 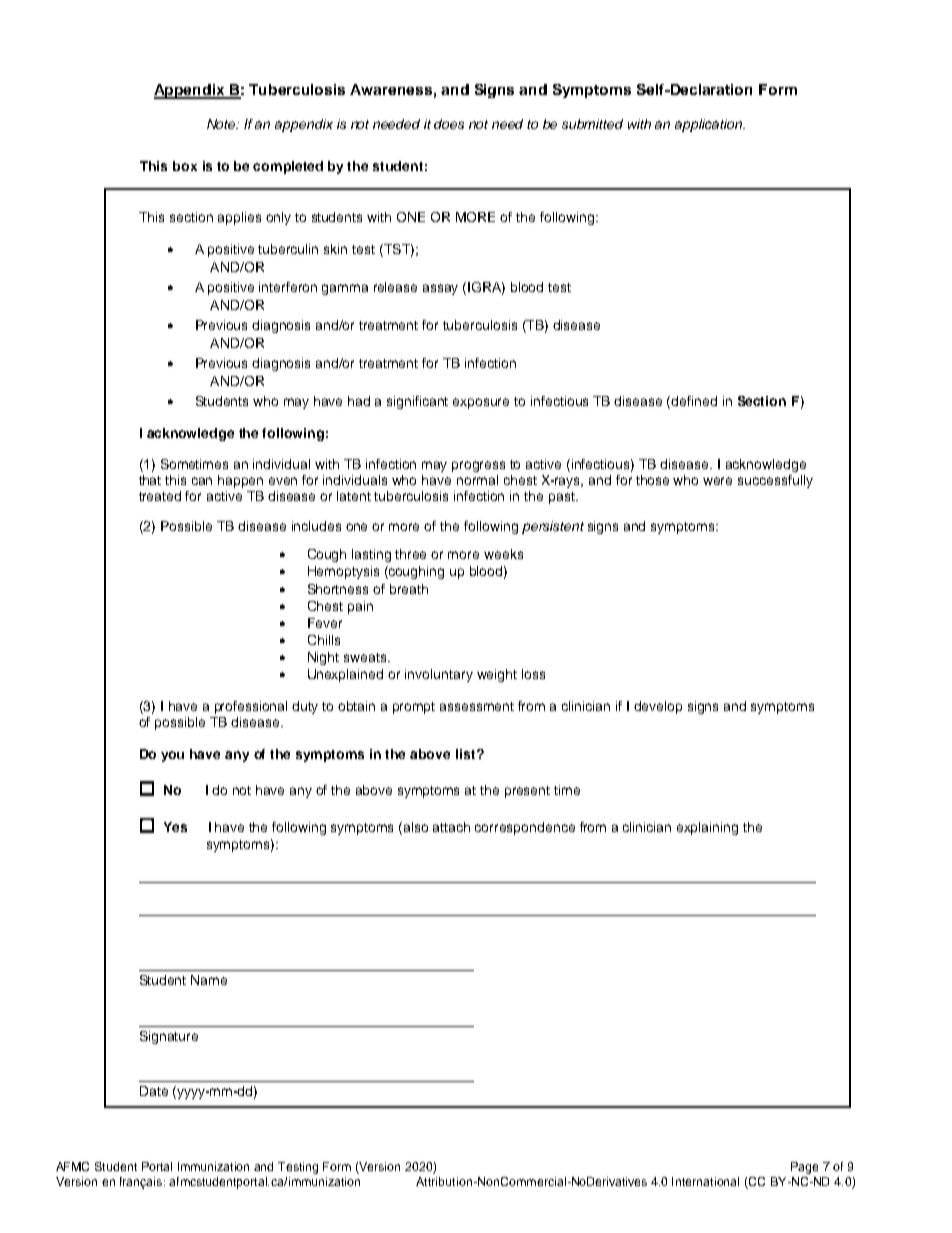 What do you see at coordinates (449, 124) in the image?
I see `does` at bounding box center [449, 124].
